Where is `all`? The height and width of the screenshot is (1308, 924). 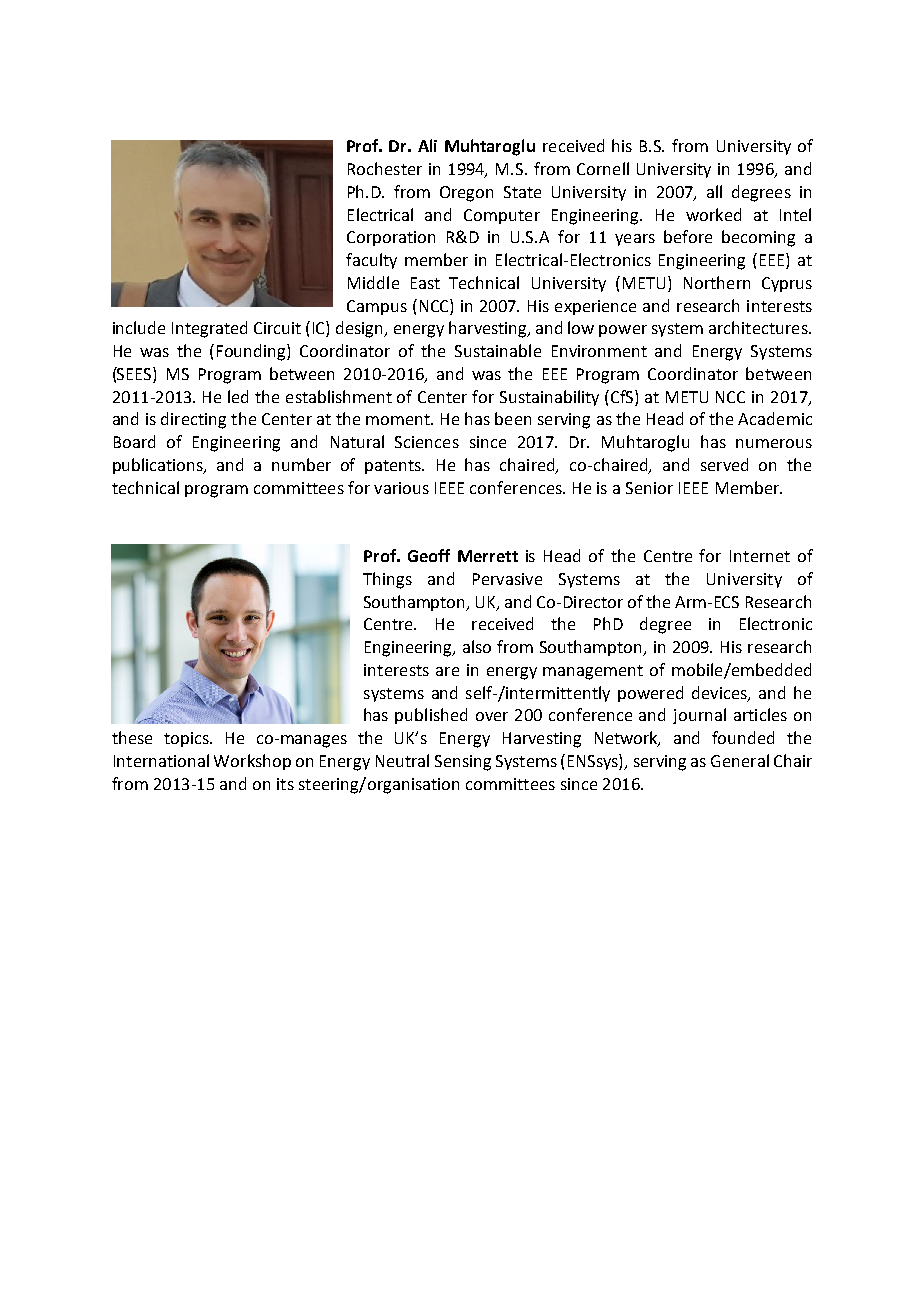 all is located at coordinates (714, 191).
